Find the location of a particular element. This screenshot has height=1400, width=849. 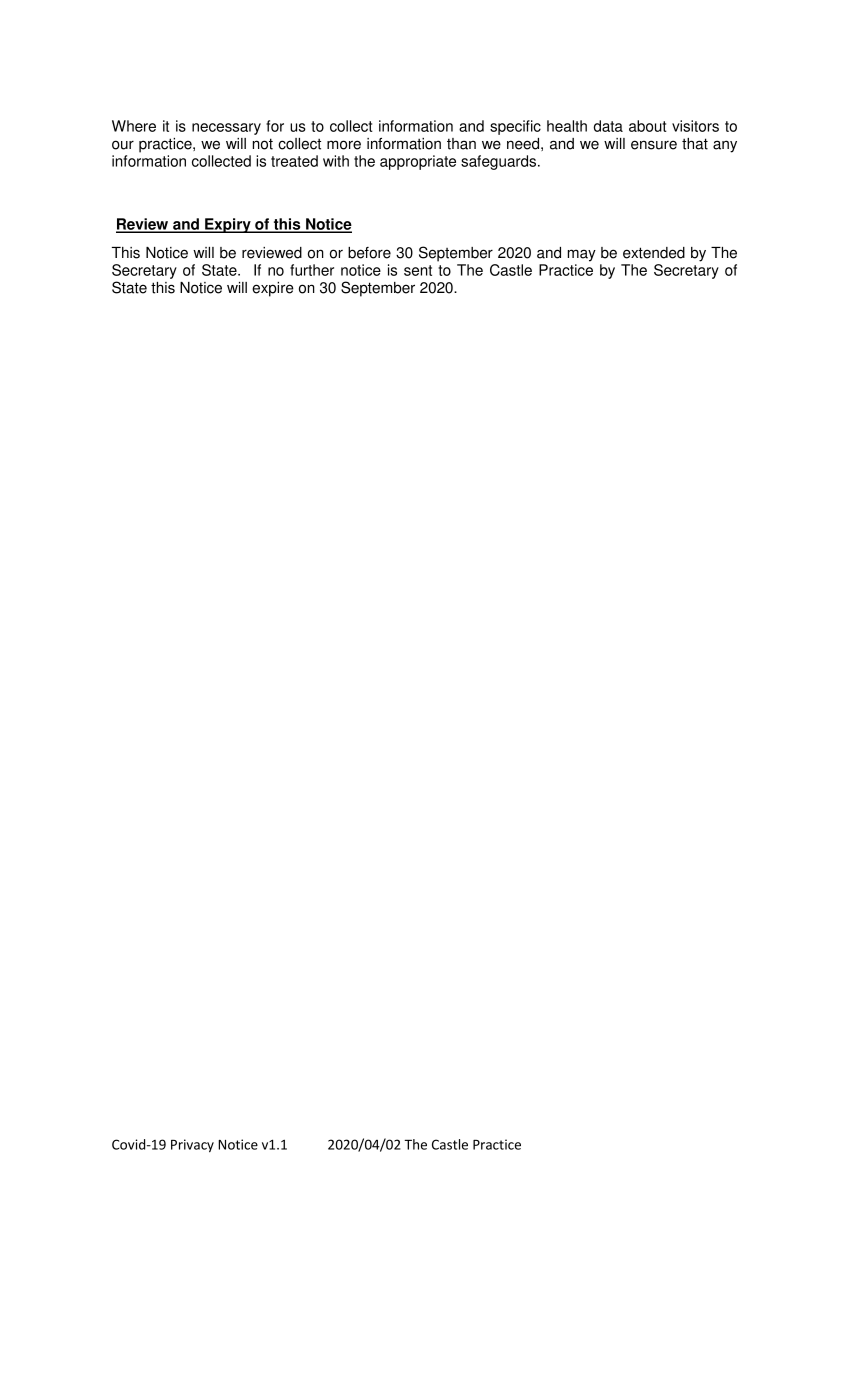

ensure is located at coordinates (654, 145).
